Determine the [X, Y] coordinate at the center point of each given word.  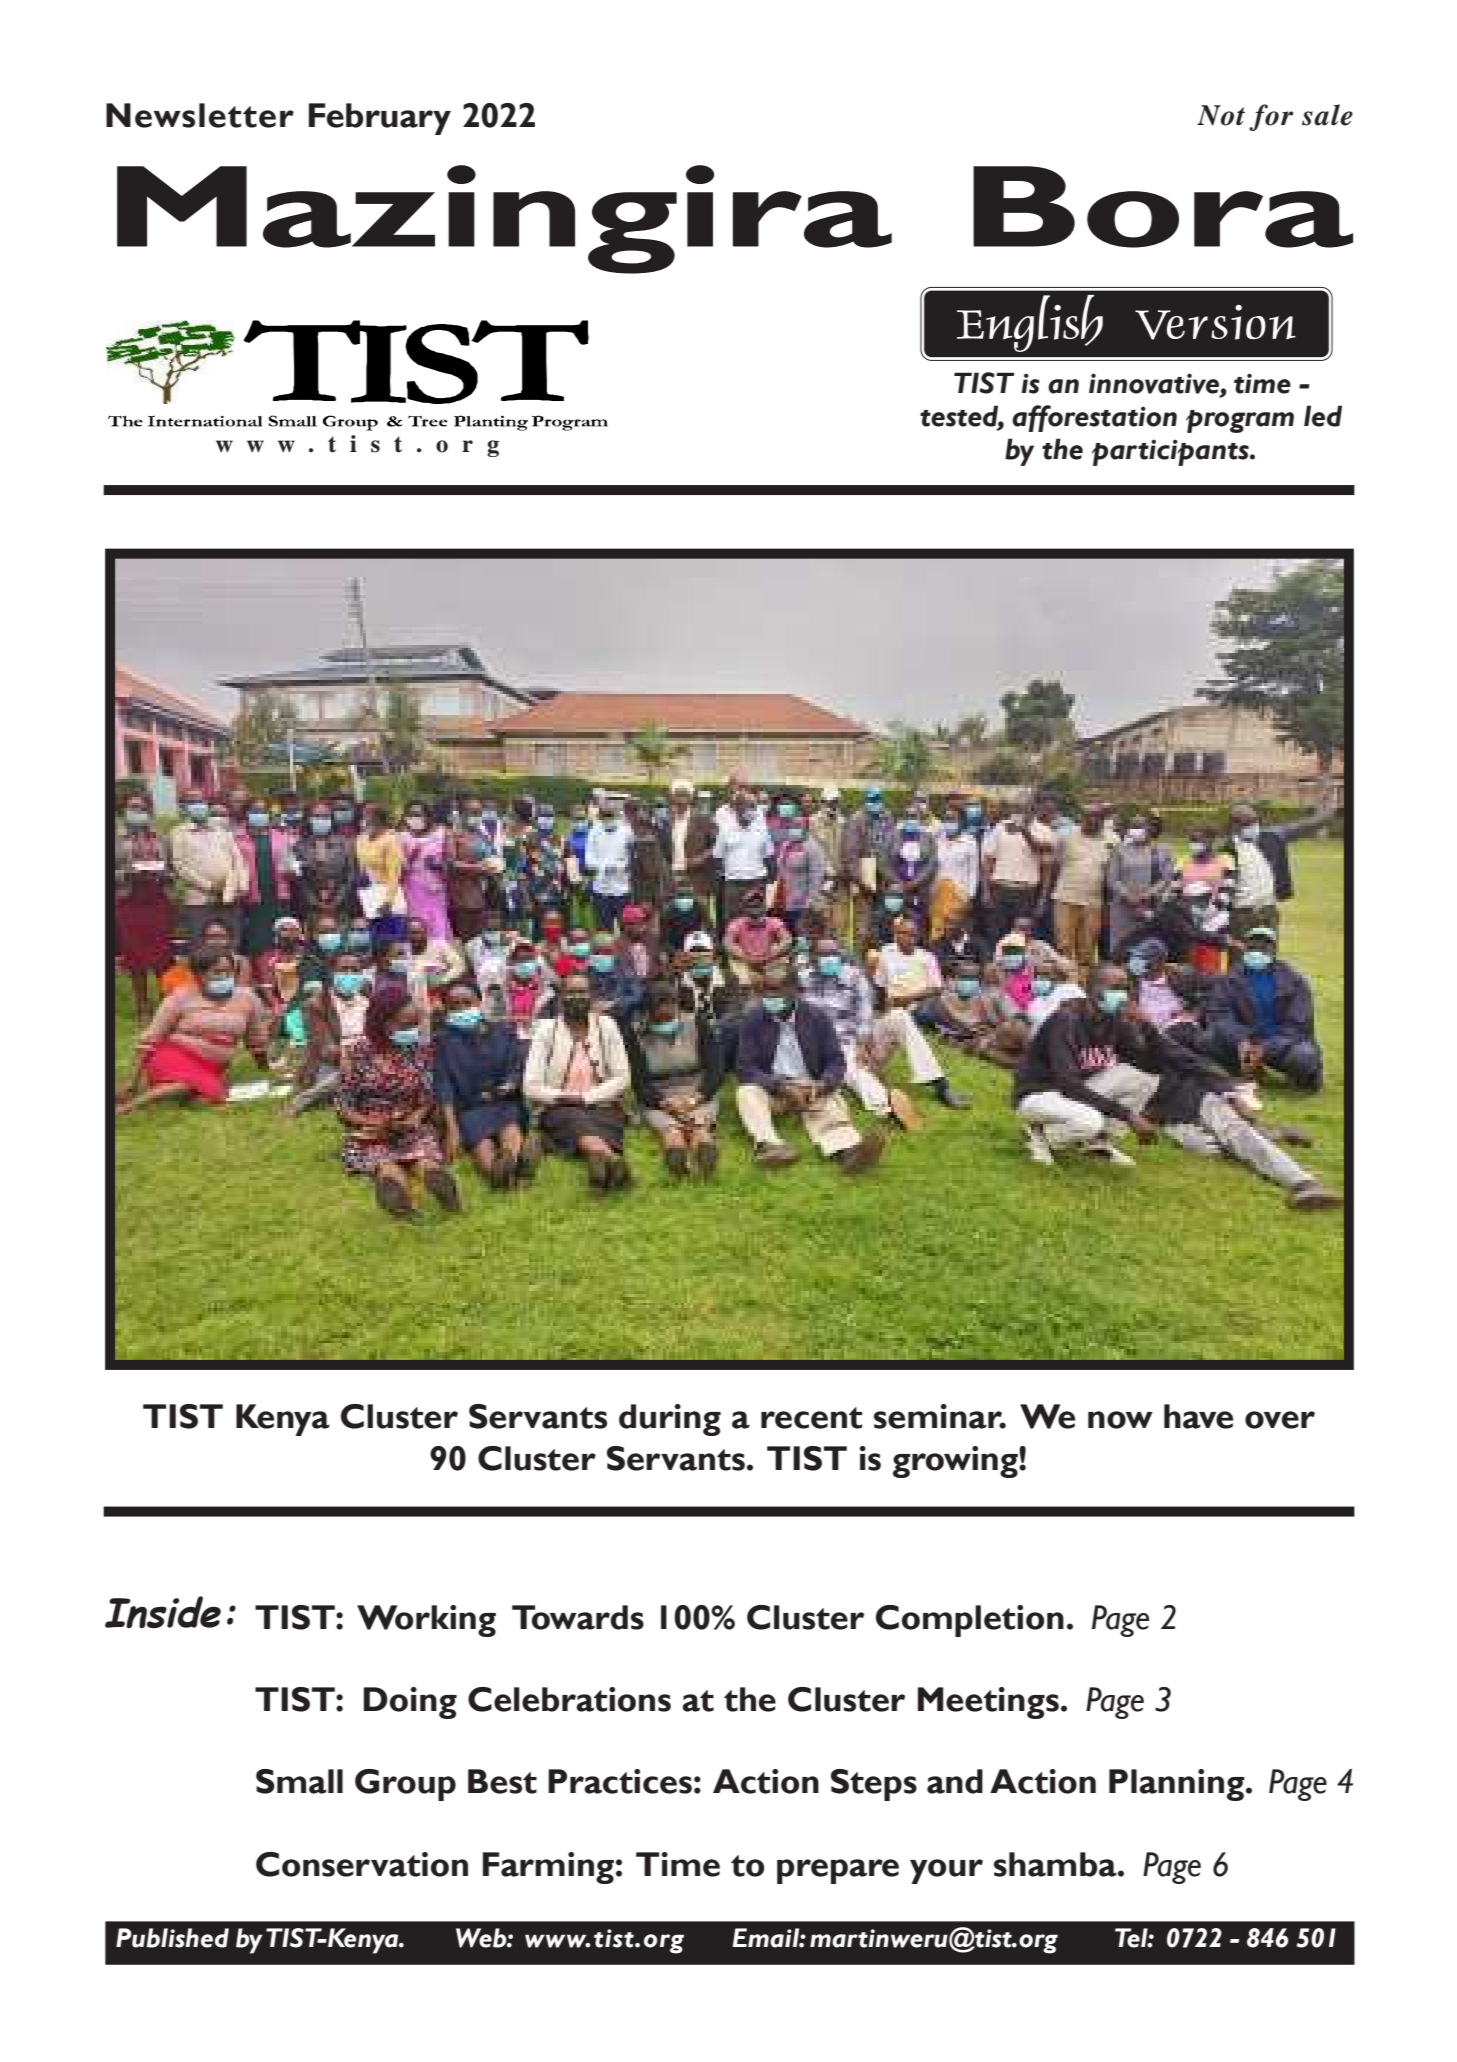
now [1120, 1420]
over [1280, 1420]
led [1323, 416]
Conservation [362, 1864]
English [1030, 323]
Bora [1163, 207]
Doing [410, 1703]
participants [1171, 452]
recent [811, 1418]
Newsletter [200, 115]
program [1240, 421]
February [380, 119]
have [1198, 1416]
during [670, 1420]
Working [426, 1621]
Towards [578, 1617]
